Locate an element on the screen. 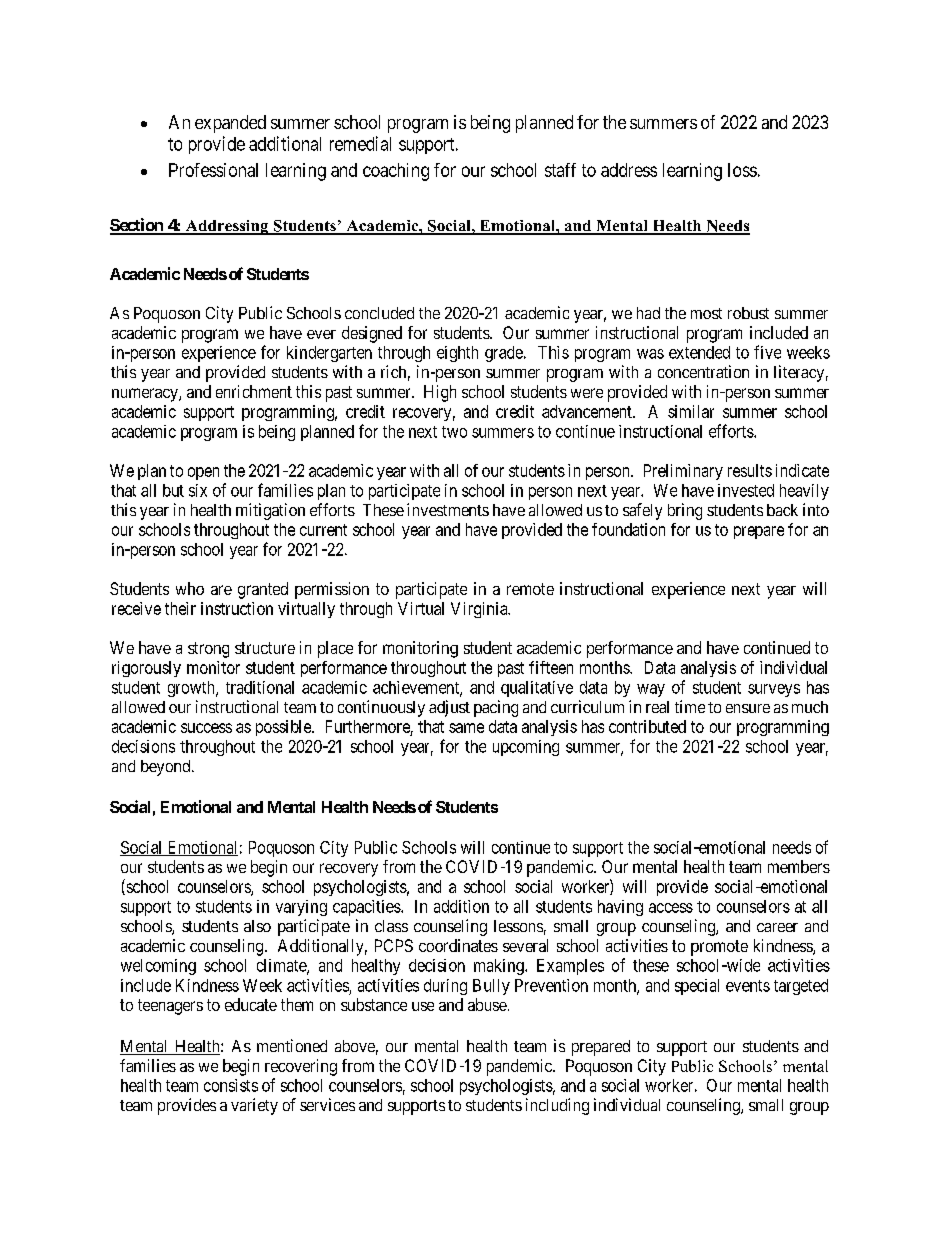 This screenshot has height=1233, width=952. consists is located at coordinates (231, 1085).
